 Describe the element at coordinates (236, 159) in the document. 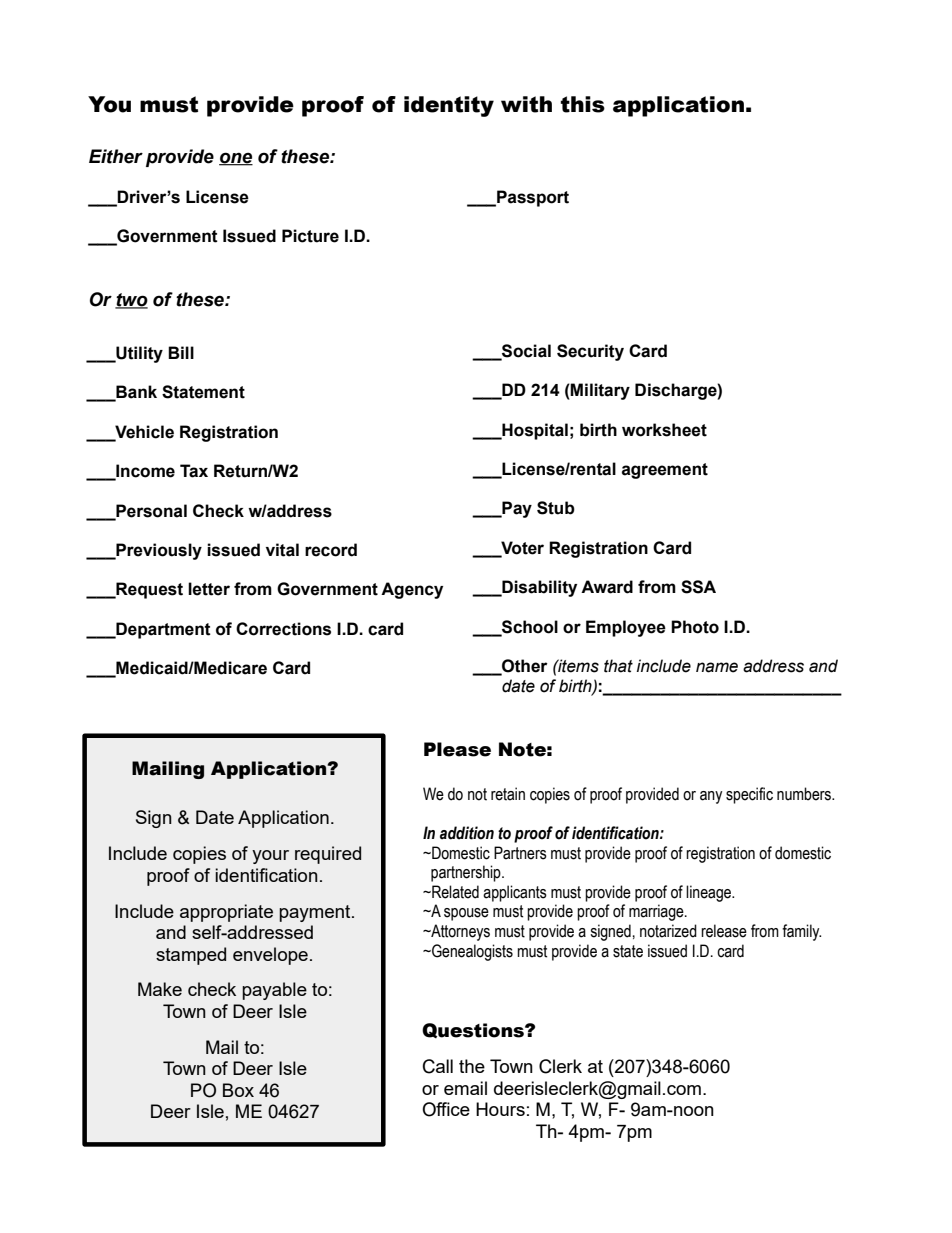

I see `one` at that location.
